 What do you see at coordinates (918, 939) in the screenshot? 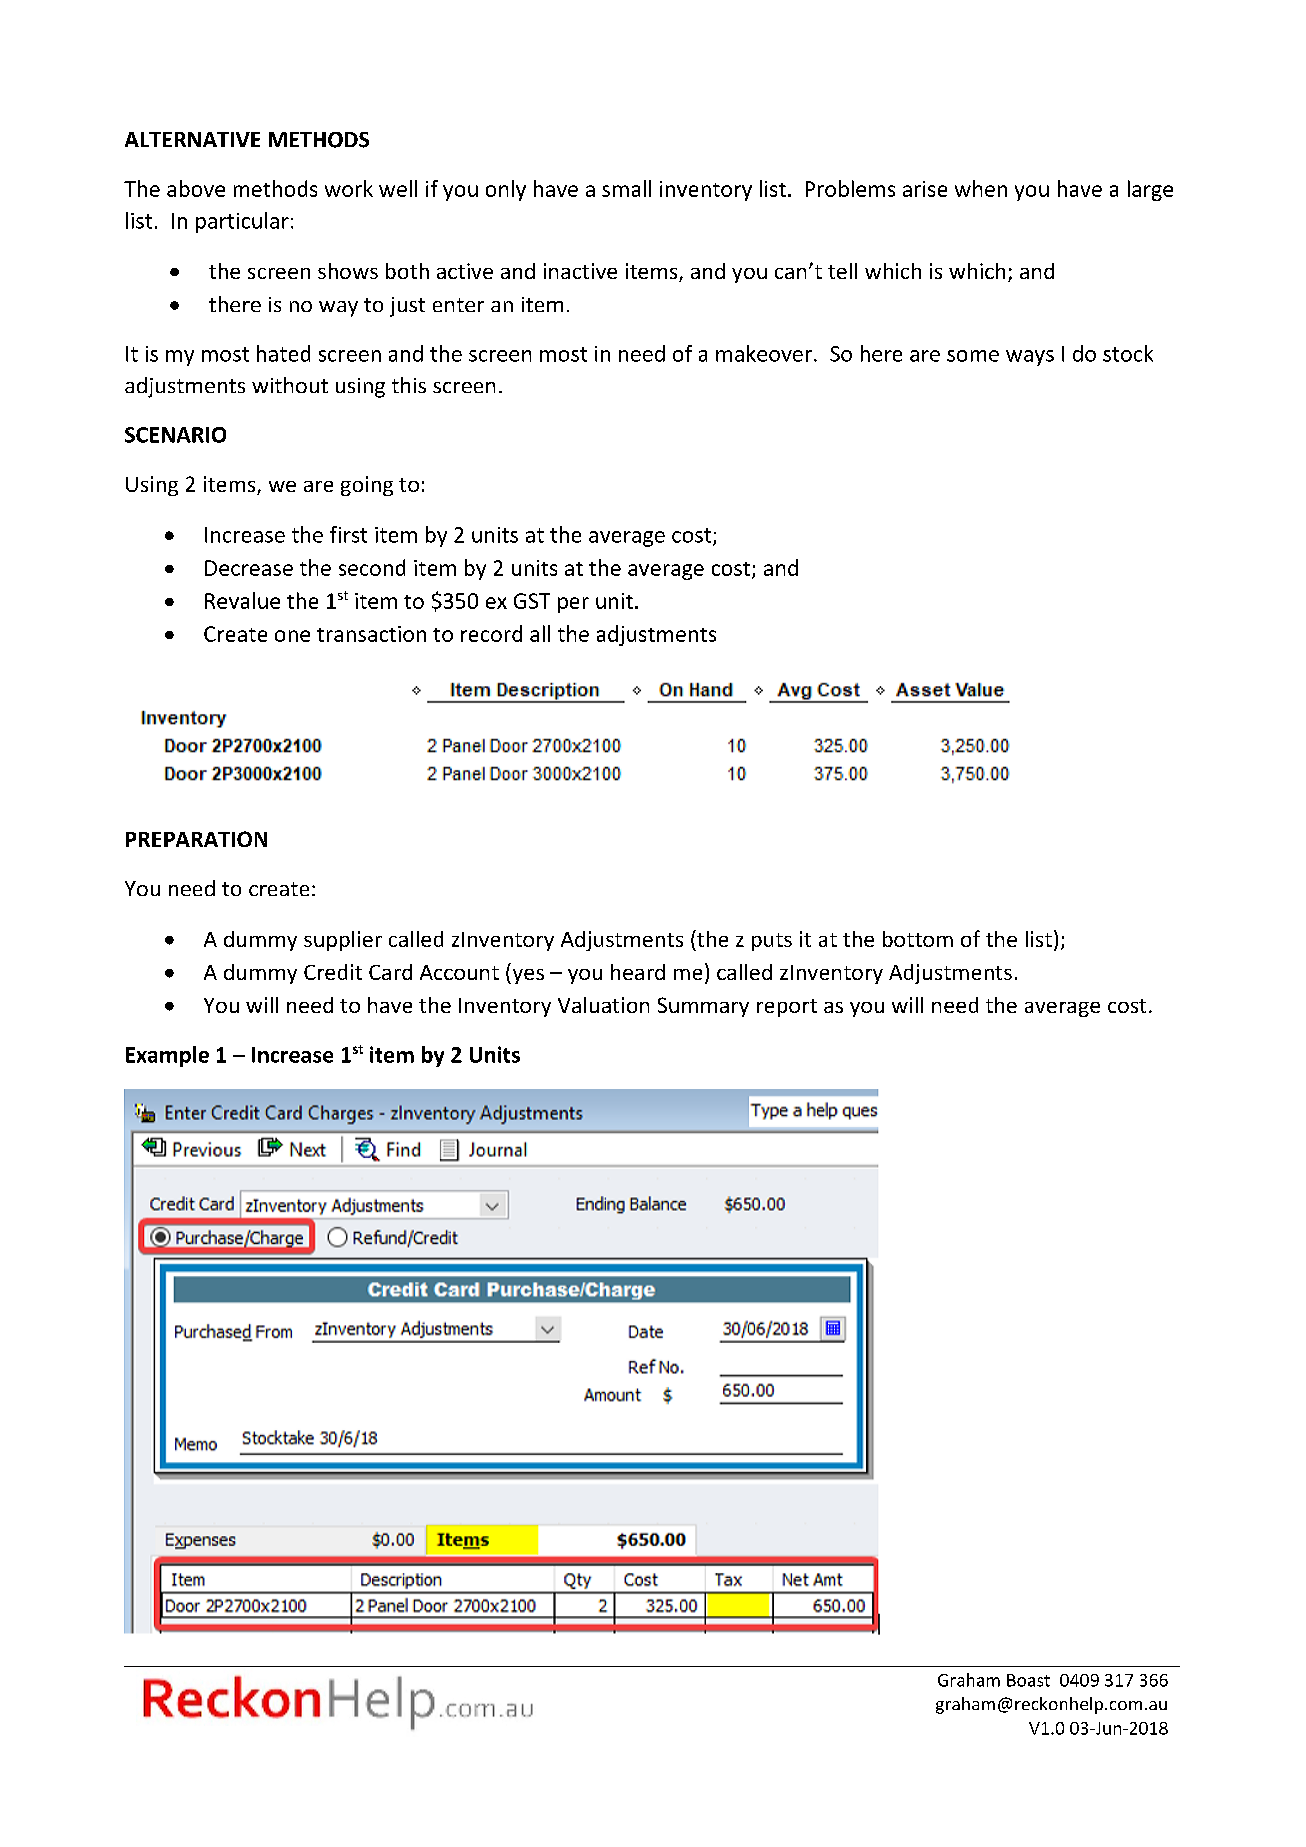
I see `bottom` at bounding box center [918, 939].
